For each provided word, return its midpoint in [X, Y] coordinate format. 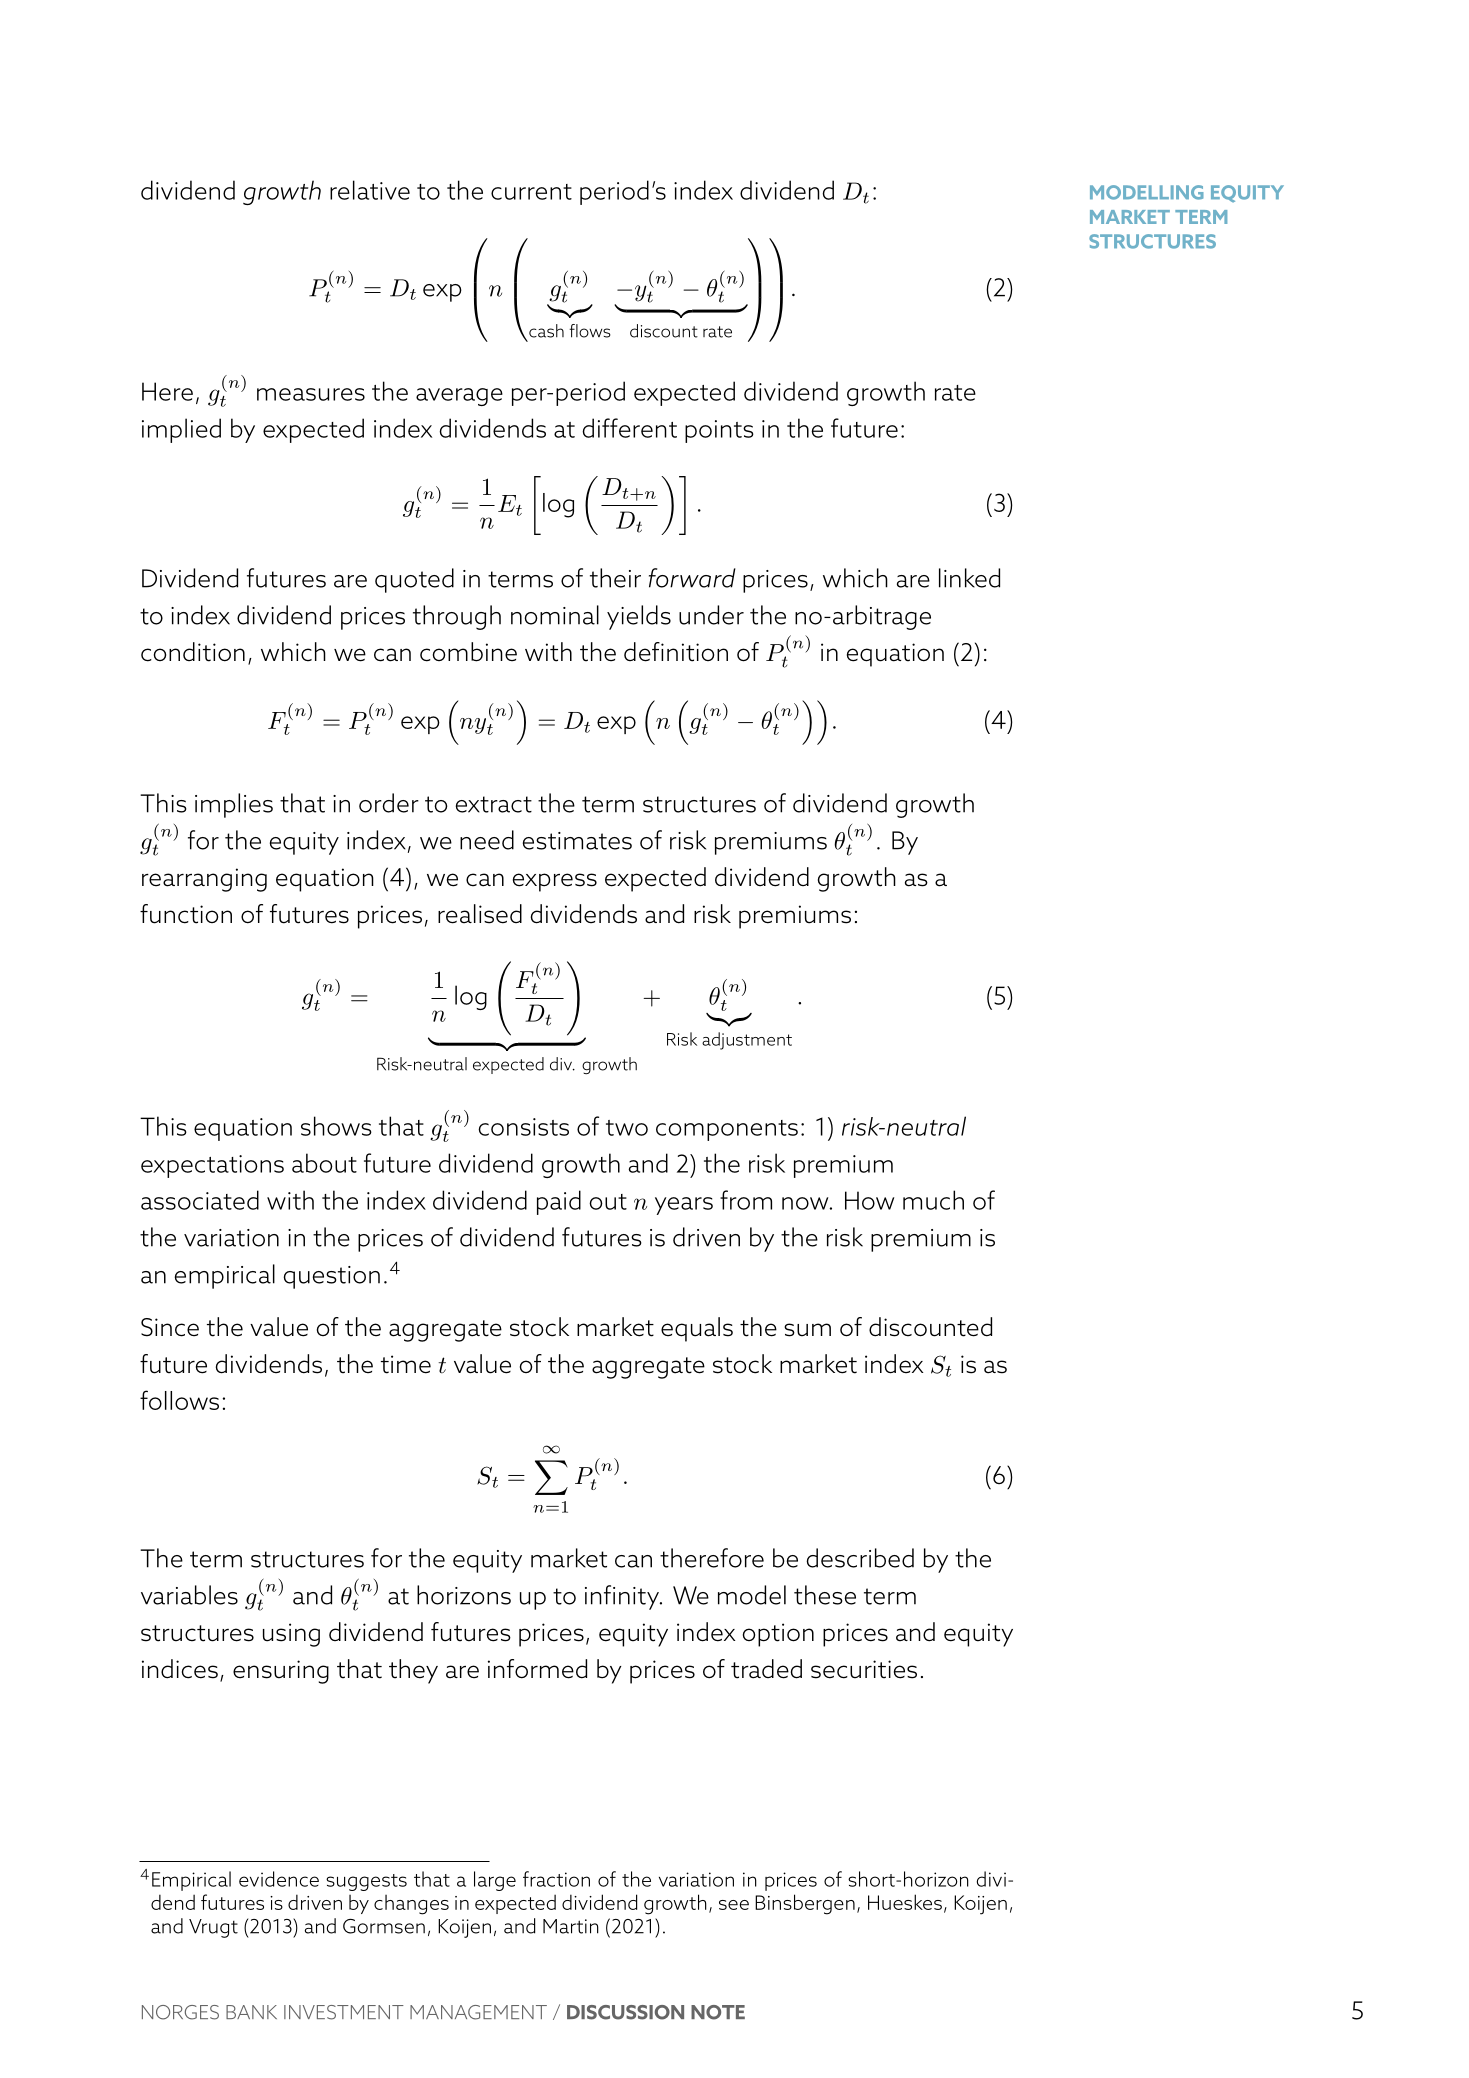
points [719, 431]
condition [193, 652]
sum [807, 1330]
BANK [251, 2012]
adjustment [747, 1041]
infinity [623, 1597]
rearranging [204, 880]
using [291, 1635]
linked [969, 578]
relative [370, 190]
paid [559, 1202]
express [555, 882]
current [531, 192]
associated [200, 1200]
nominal [555, 615]
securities [864, 1669]
